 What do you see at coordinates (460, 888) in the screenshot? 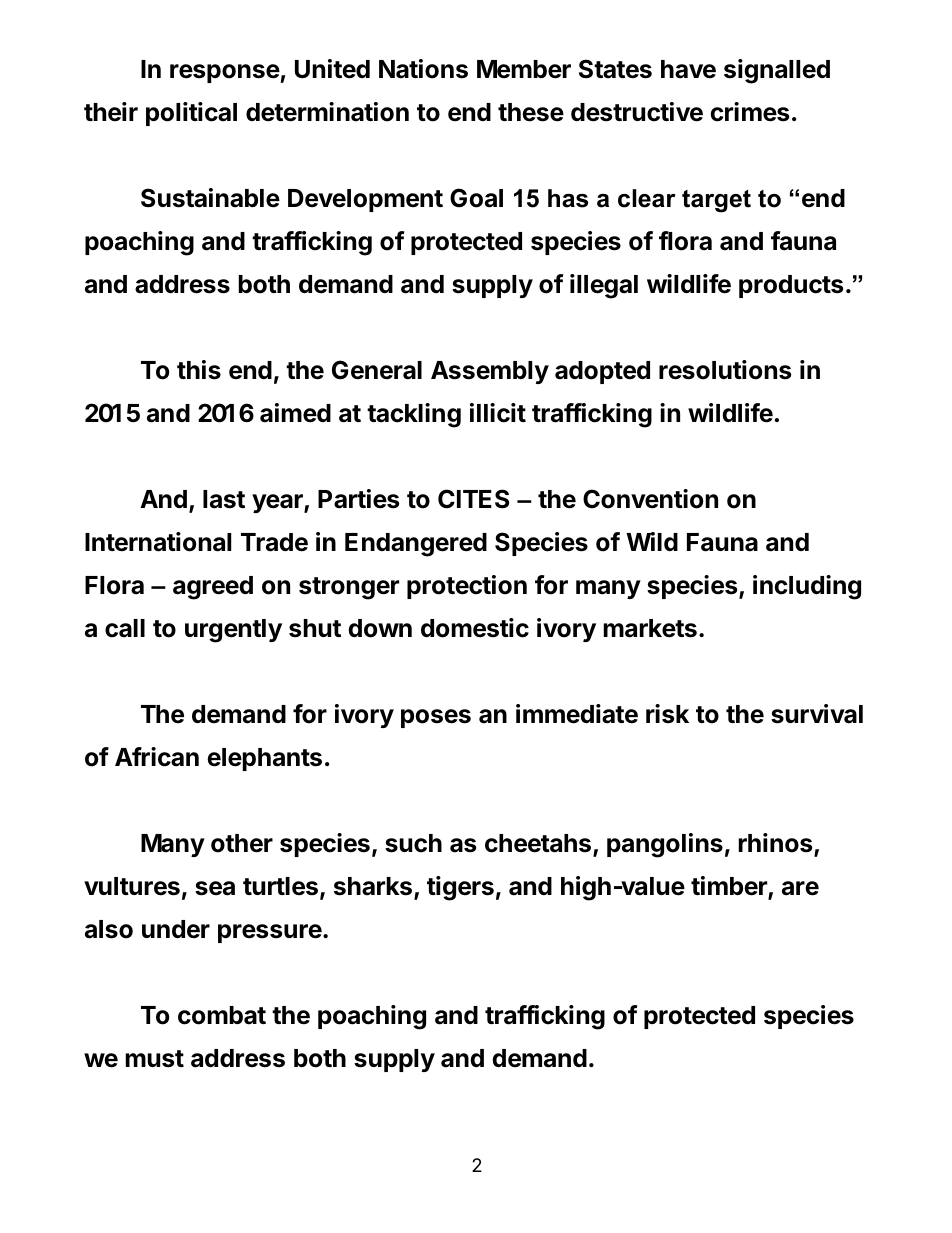
I see `tigers` at bounding box center [460, 888].
